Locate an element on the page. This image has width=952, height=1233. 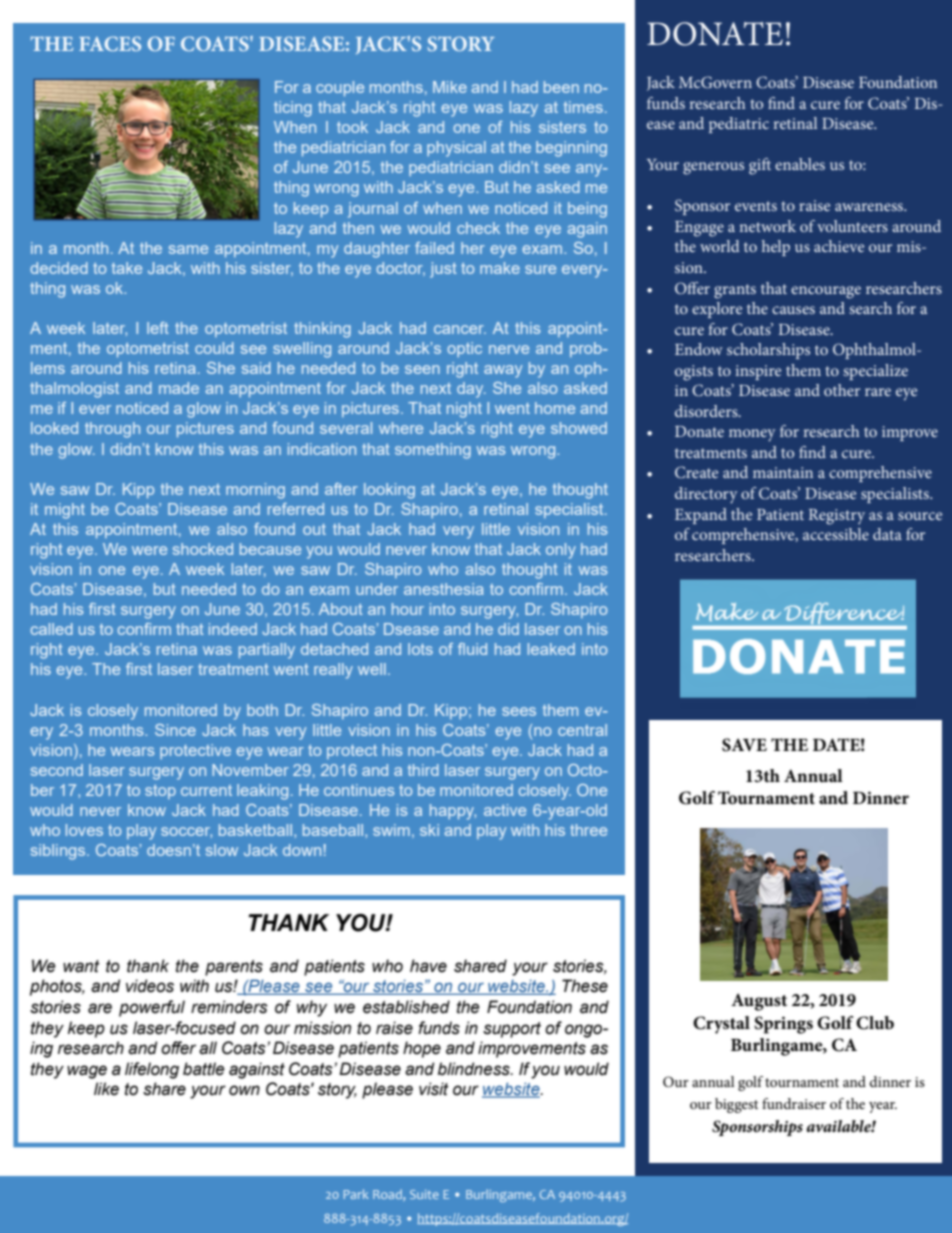
FACES is located at coordinates (110, 43).
